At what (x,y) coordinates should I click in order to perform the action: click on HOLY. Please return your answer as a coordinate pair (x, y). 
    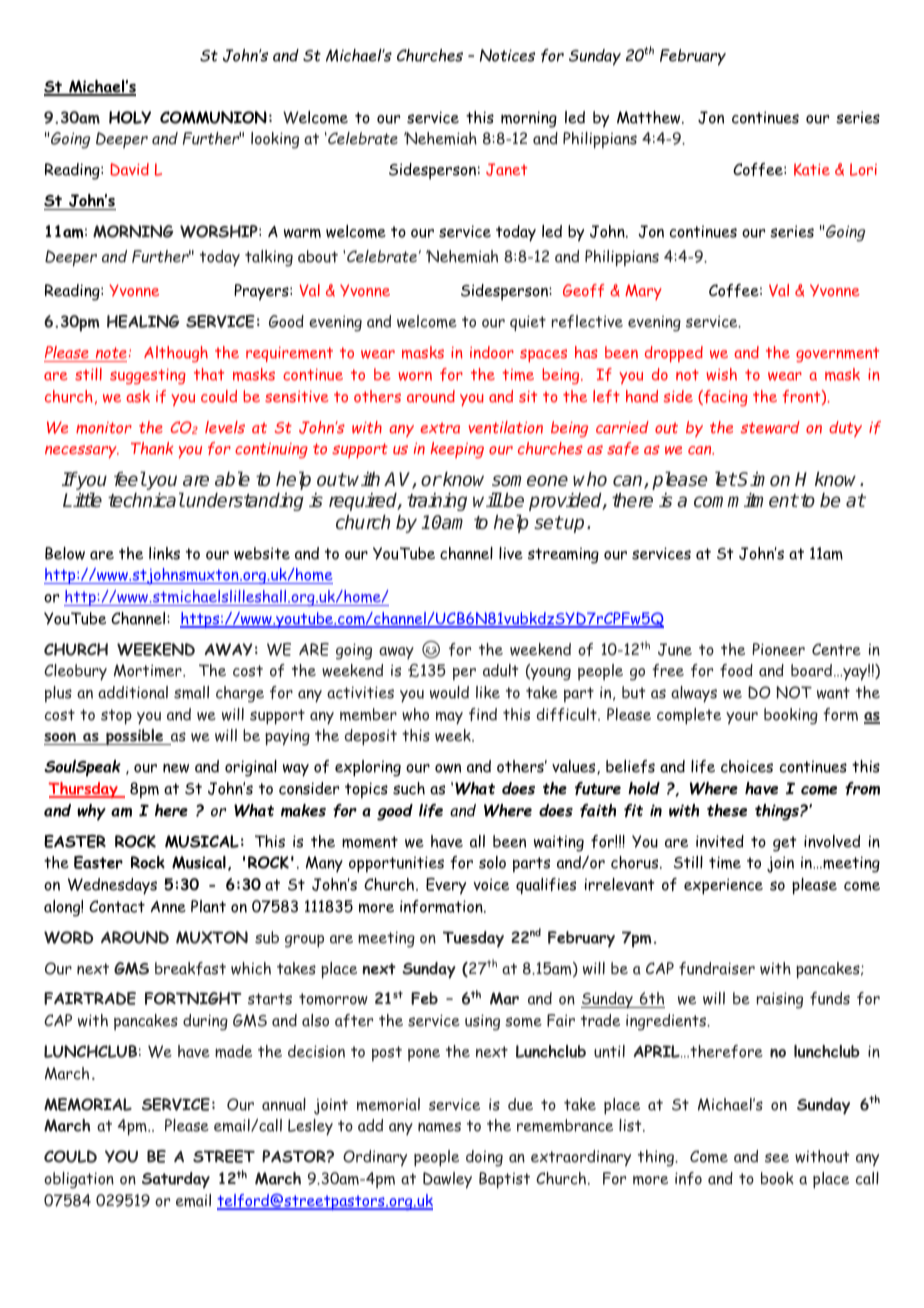
    Looking at the image, I should click on (130, 117).
